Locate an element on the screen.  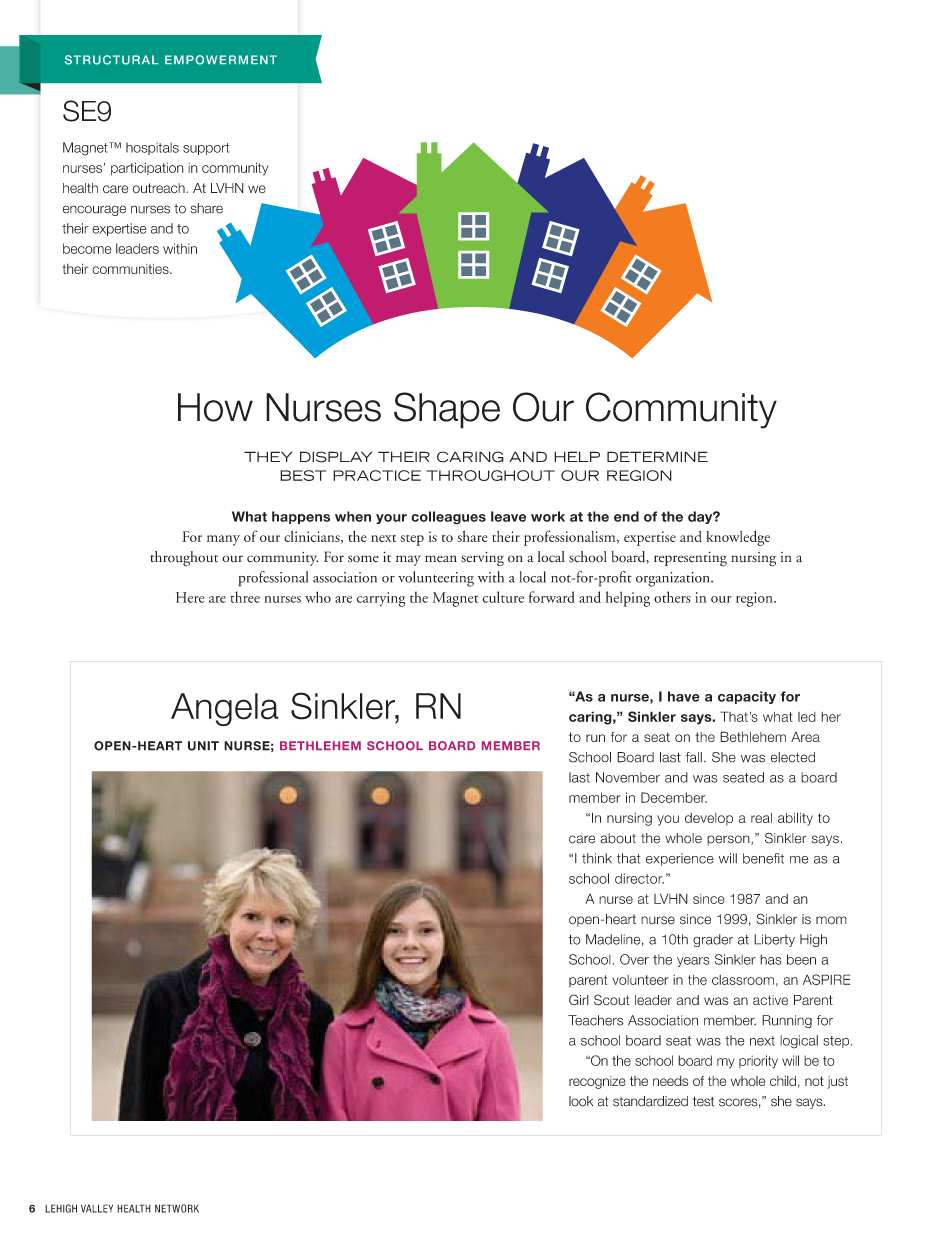
outreach is located at coordinates (160, 188).
